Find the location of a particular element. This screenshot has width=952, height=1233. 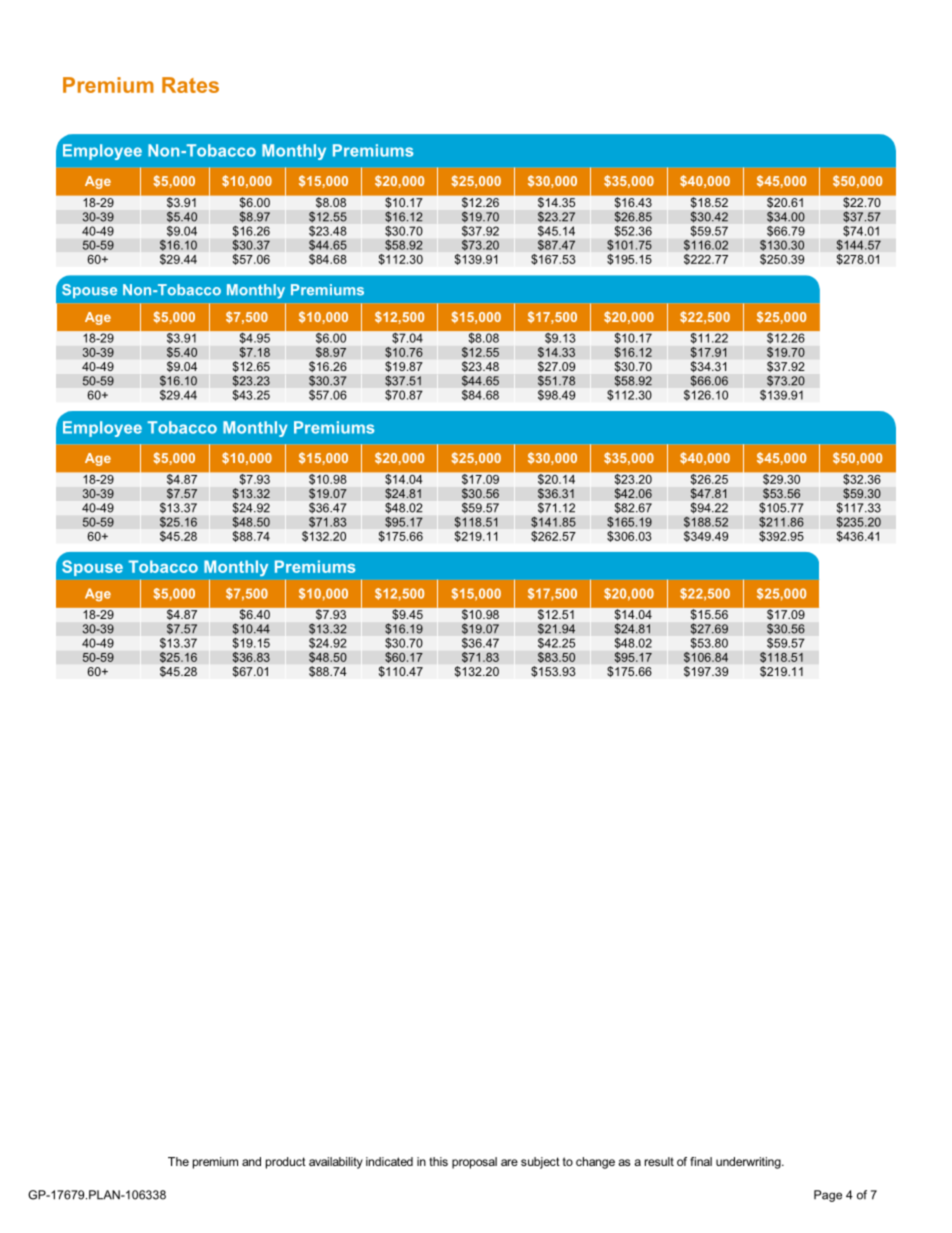

product is located at coordinates (286, 1163).
